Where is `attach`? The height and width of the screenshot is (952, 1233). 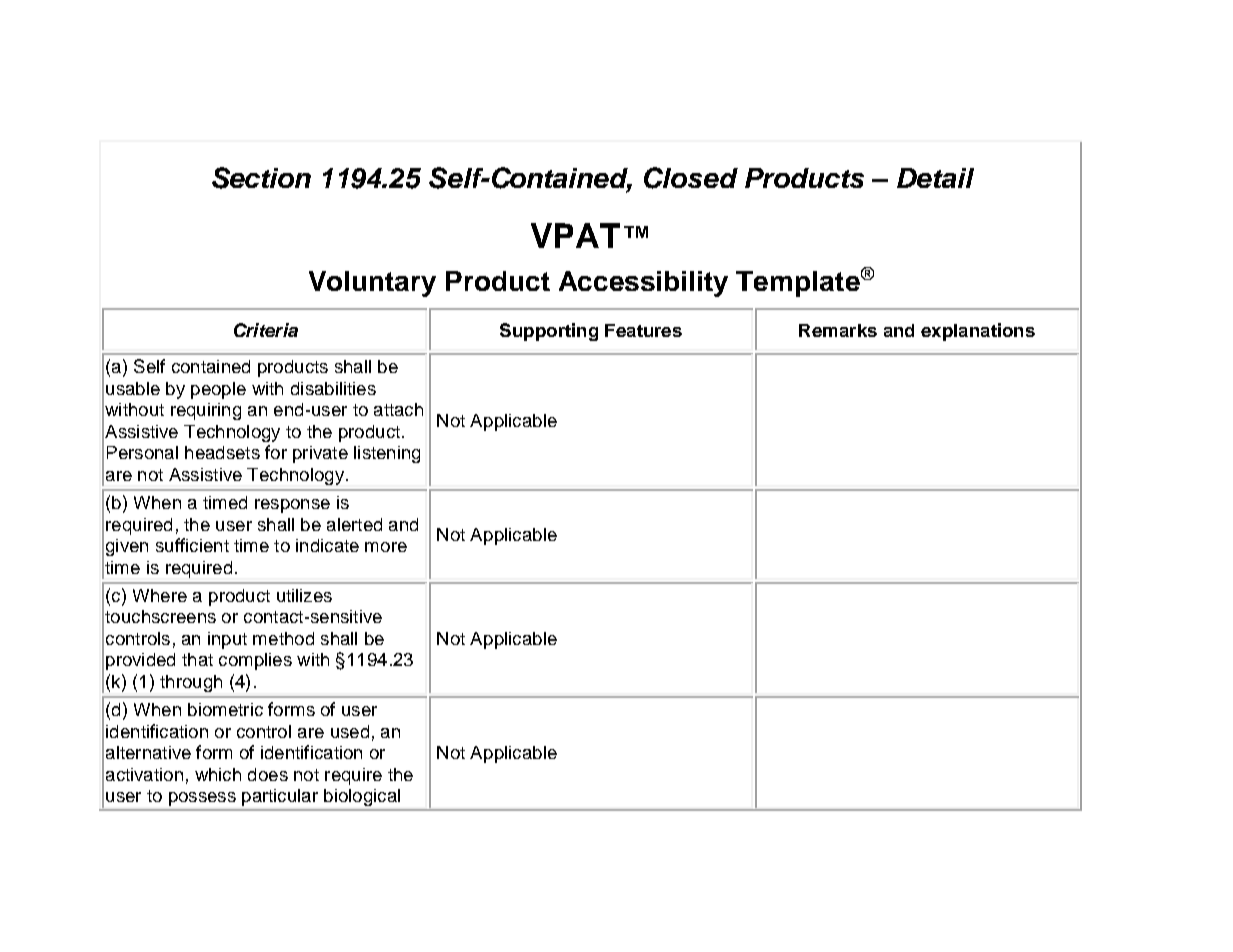 attach is located at coordinates (398, 409).
